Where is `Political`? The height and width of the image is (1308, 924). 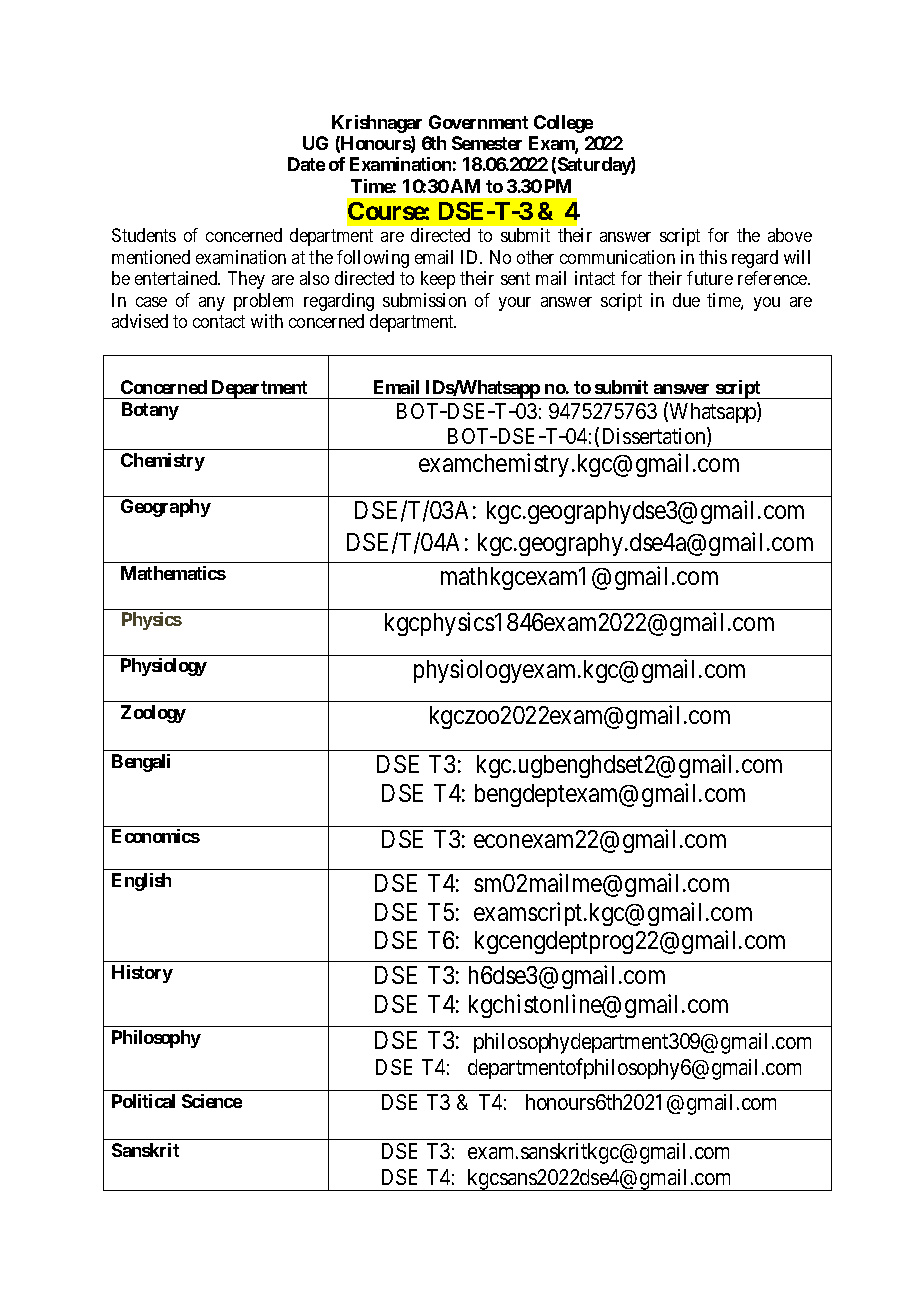
Political is located at coordinates (143, 1101).
